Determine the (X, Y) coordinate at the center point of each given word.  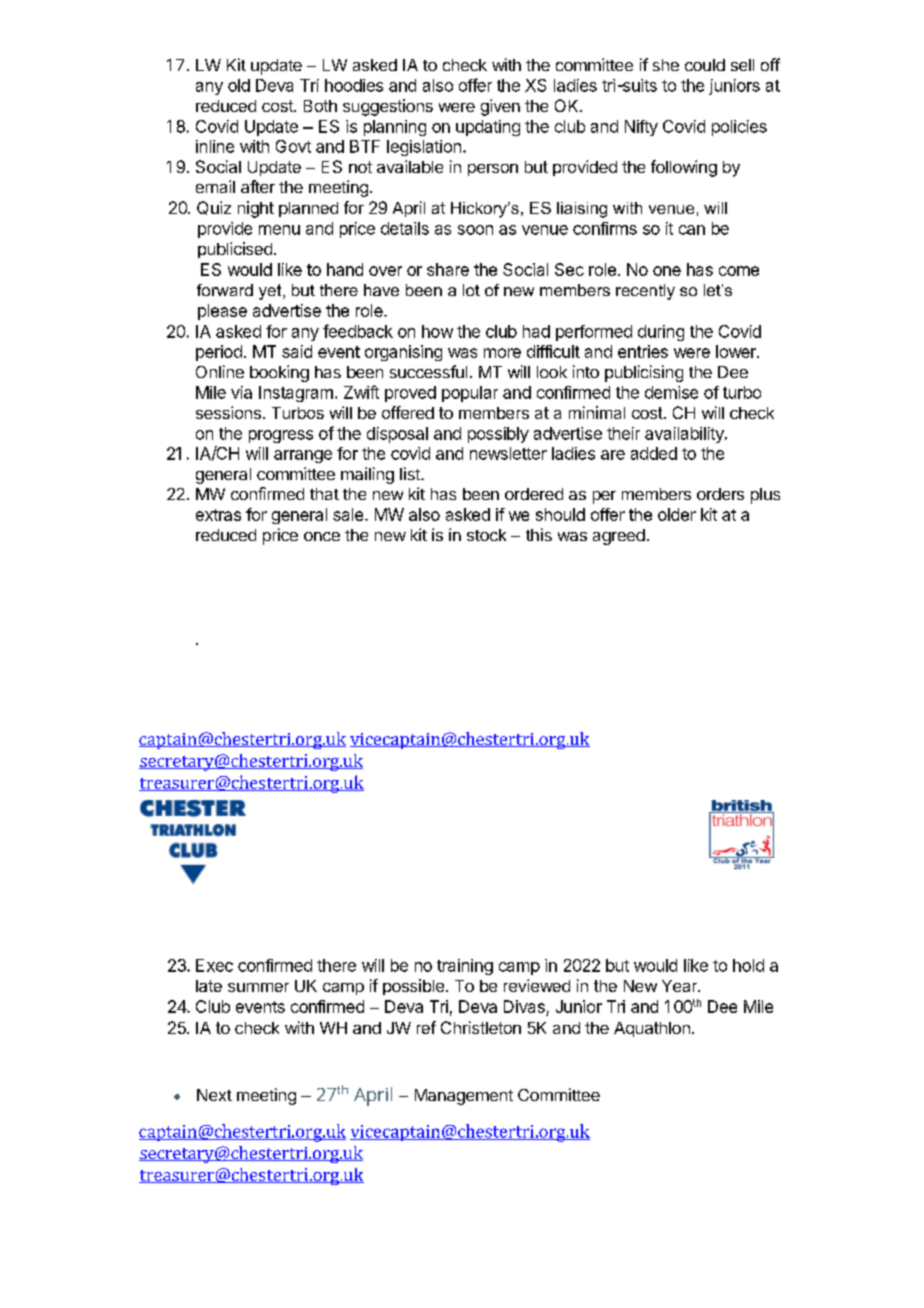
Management (464, 1097)
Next (214, 1095)
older (677, 514)
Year (681, 986)
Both (320, 106)
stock (486, 535)
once (322, 536)
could (705, 65)
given (500, 107)
